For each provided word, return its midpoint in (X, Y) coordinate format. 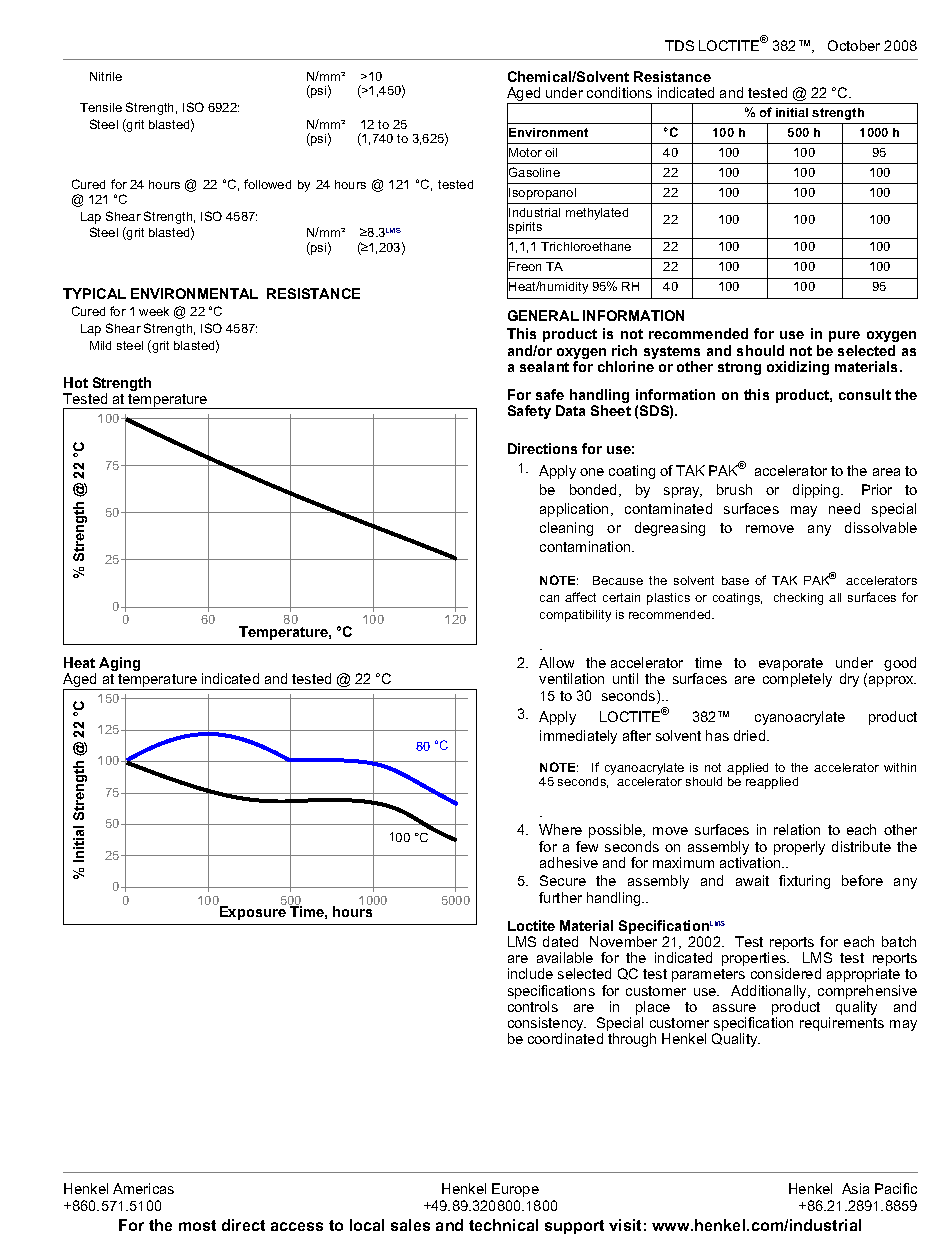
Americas (143, 1188)
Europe (515, 1190)
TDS (679, 45)
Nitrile (106, 76)
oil (551, 152)
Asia (855, 1188)
